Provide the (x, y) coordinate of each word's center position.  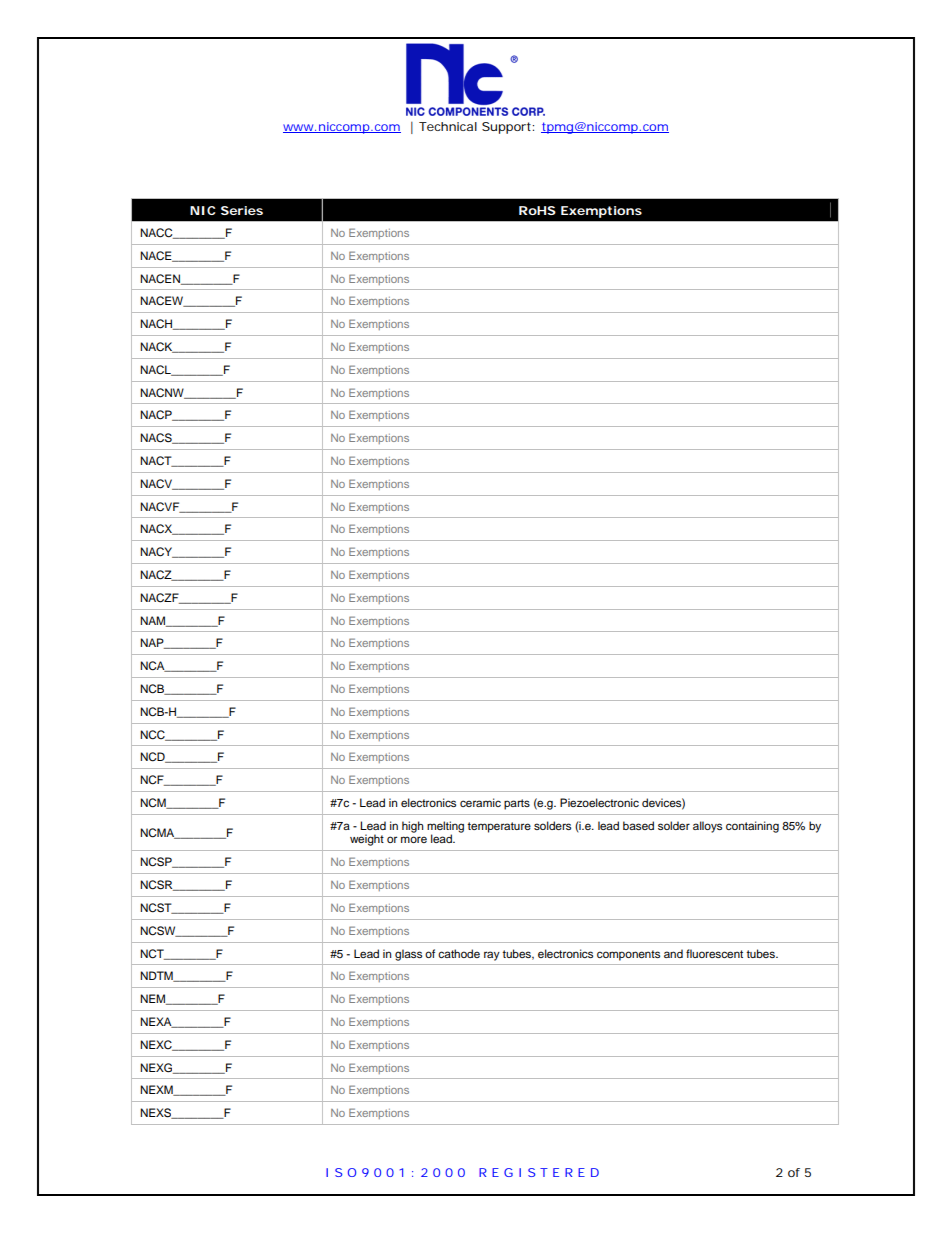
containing (752, 827)
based (638, 825)
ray (492, 956)
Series (242, 210)
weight (367, 840)
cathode (459, 953)
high (412, 827)
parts (517, 804)
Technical (448, 126)
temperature (499, 827)
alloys (707, 827)
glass (408, 955)
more (414, 839)
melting (445, 828)
